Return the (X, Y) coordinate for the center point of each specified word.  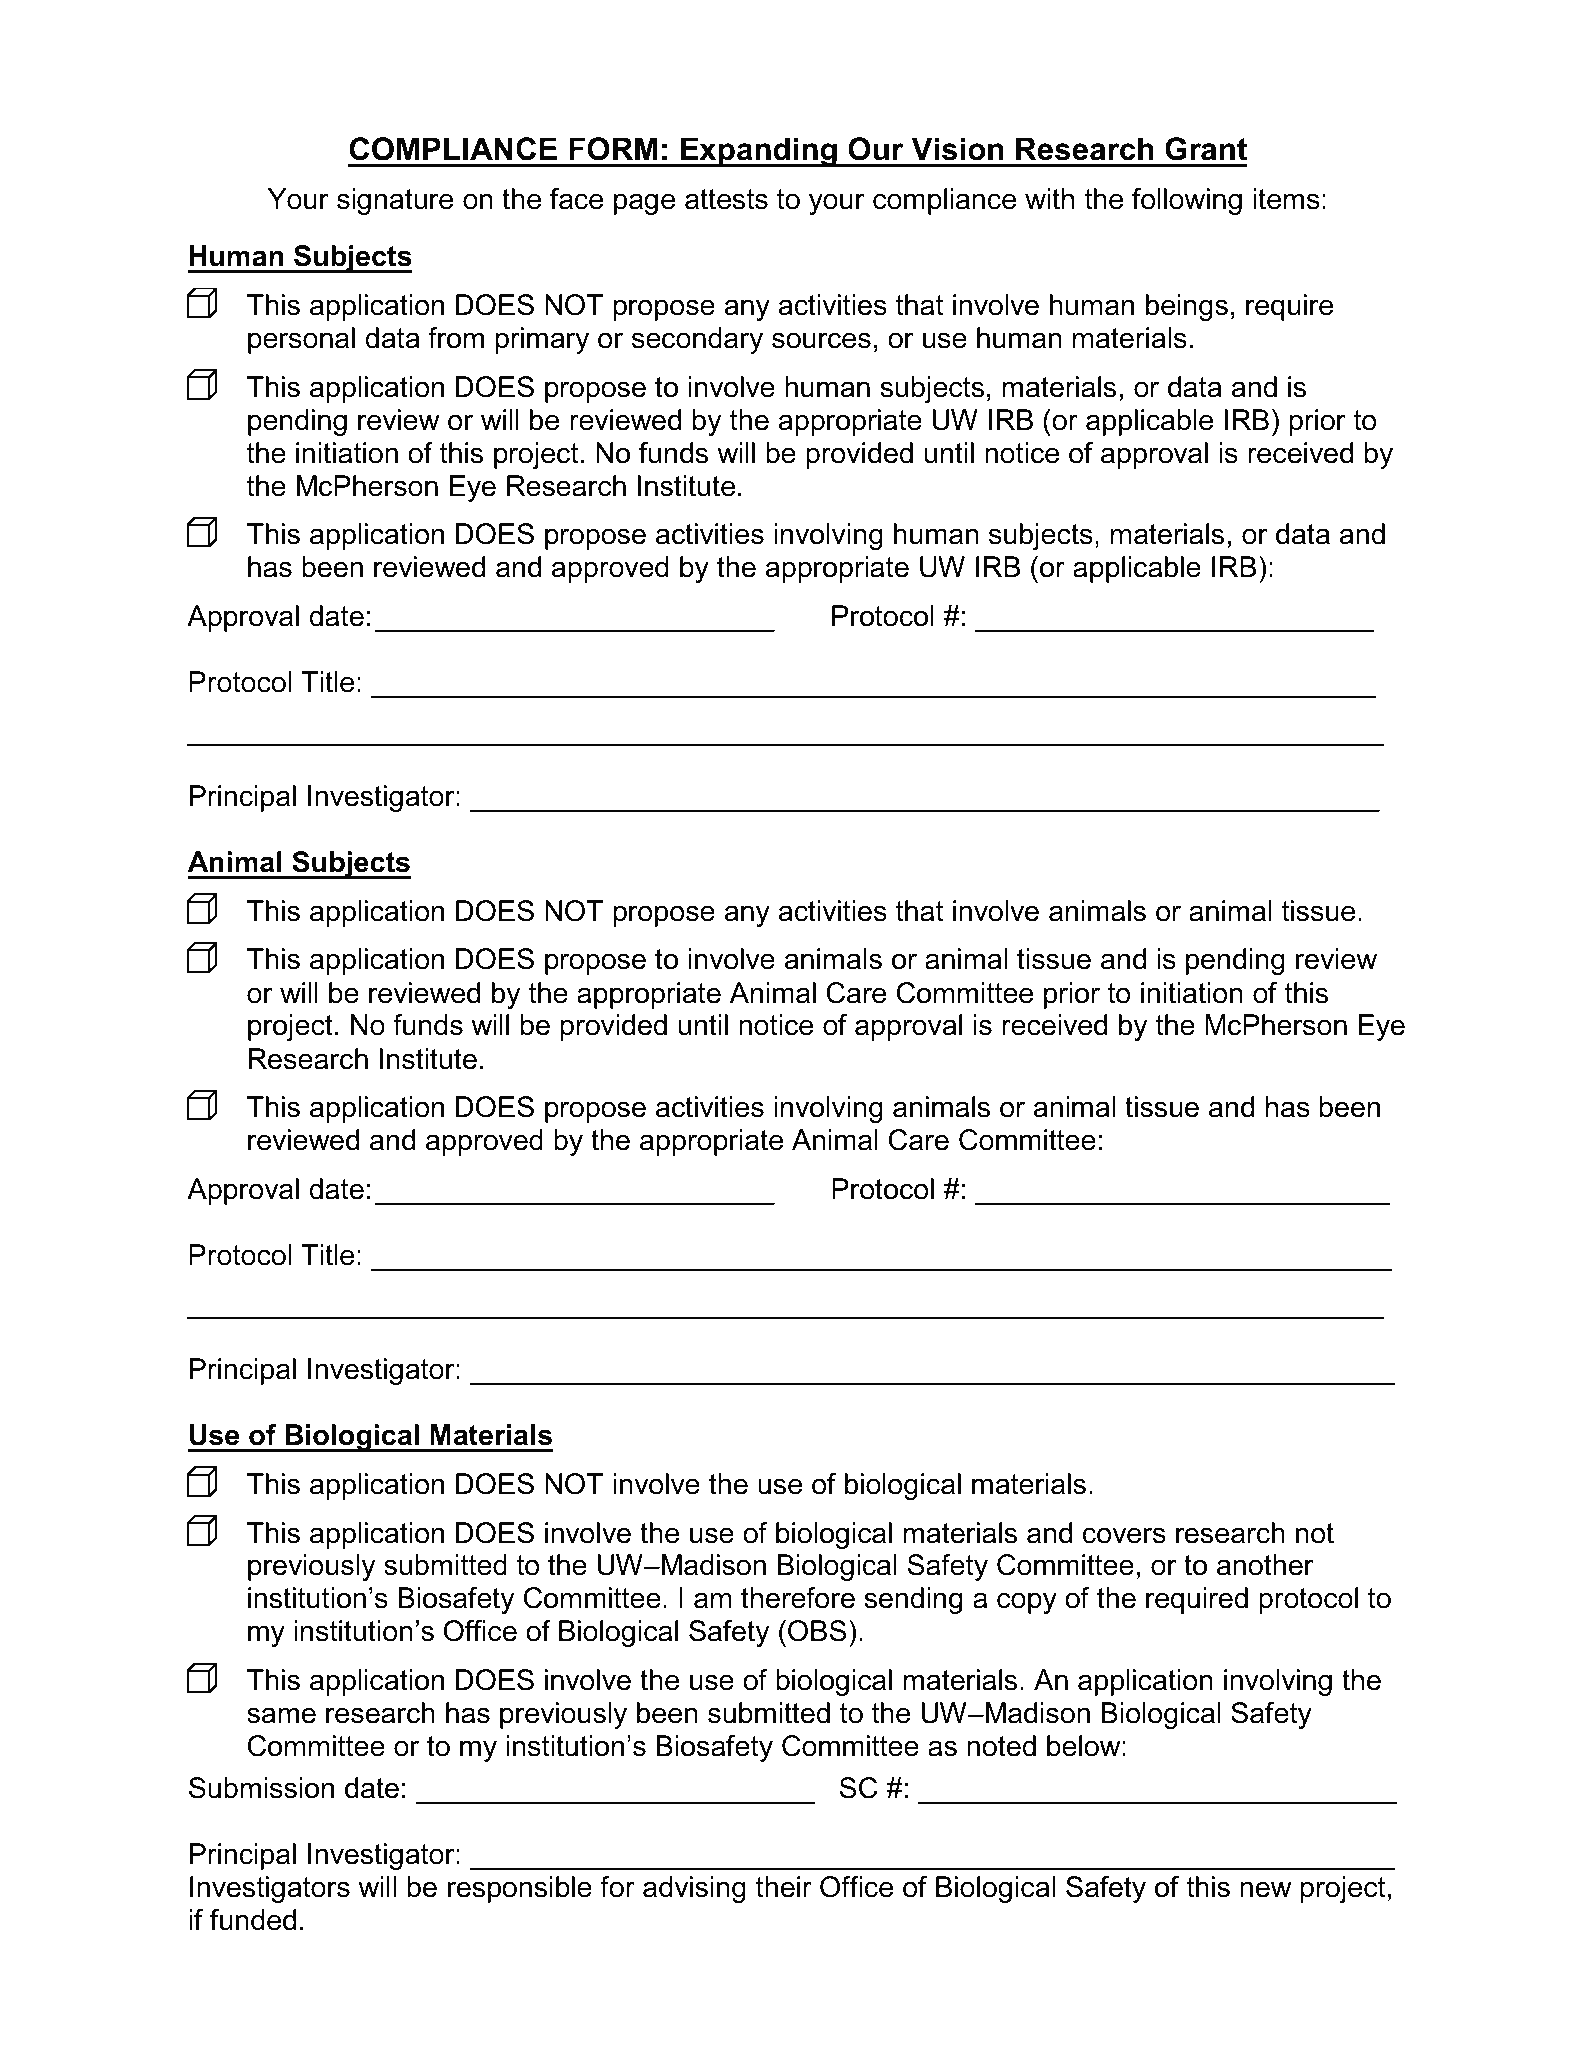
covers (1124, 1535)
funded (253, 1920)
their (784, 1887)
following (1187, 201)
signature (395, 201)
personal (301, 340)
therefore (798, 1598)
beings (1187, 307)
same (281, 1715)
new (1265, 1889)
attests (726, 199)
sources (821, 340)
